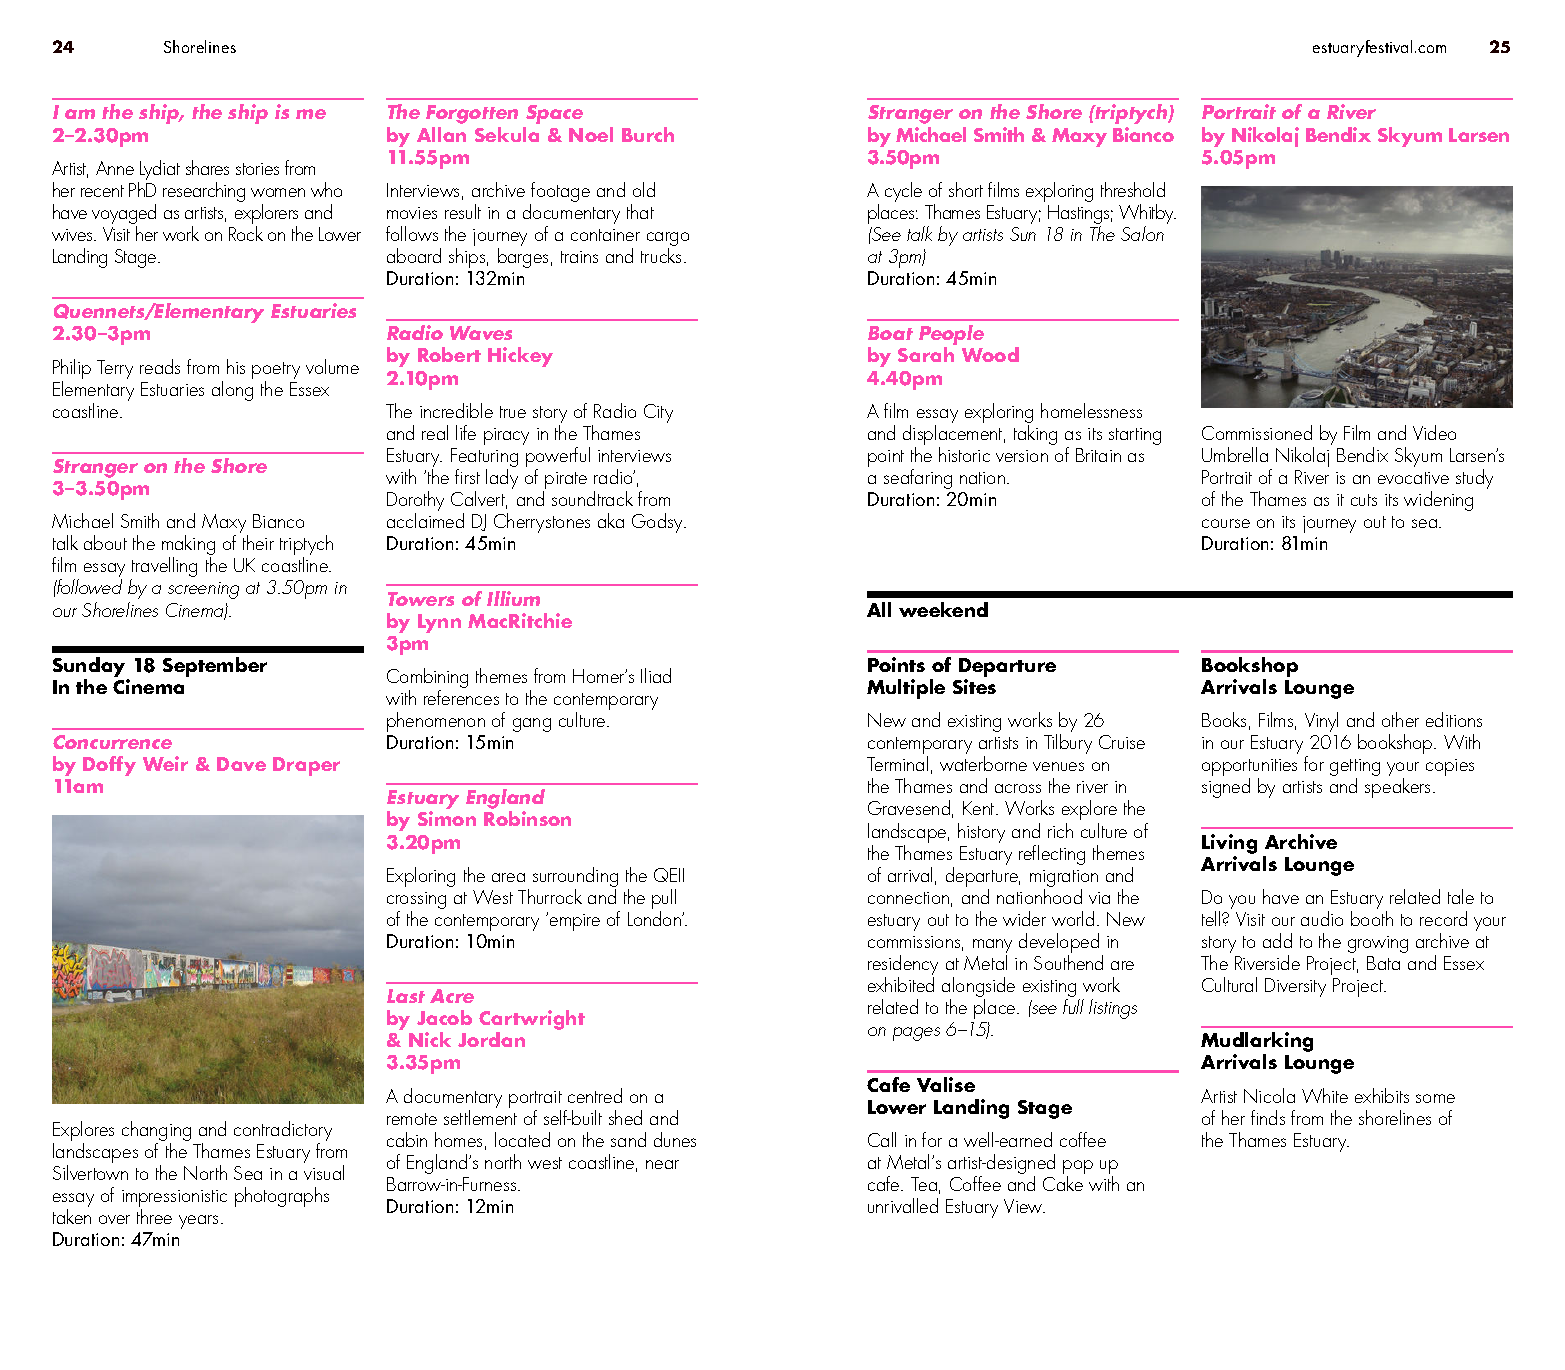 The width and height of the screenshot is (1565, 1370). Describe the element at coordinates (664, 900) in the screenshot. I see `pull` at that location.
